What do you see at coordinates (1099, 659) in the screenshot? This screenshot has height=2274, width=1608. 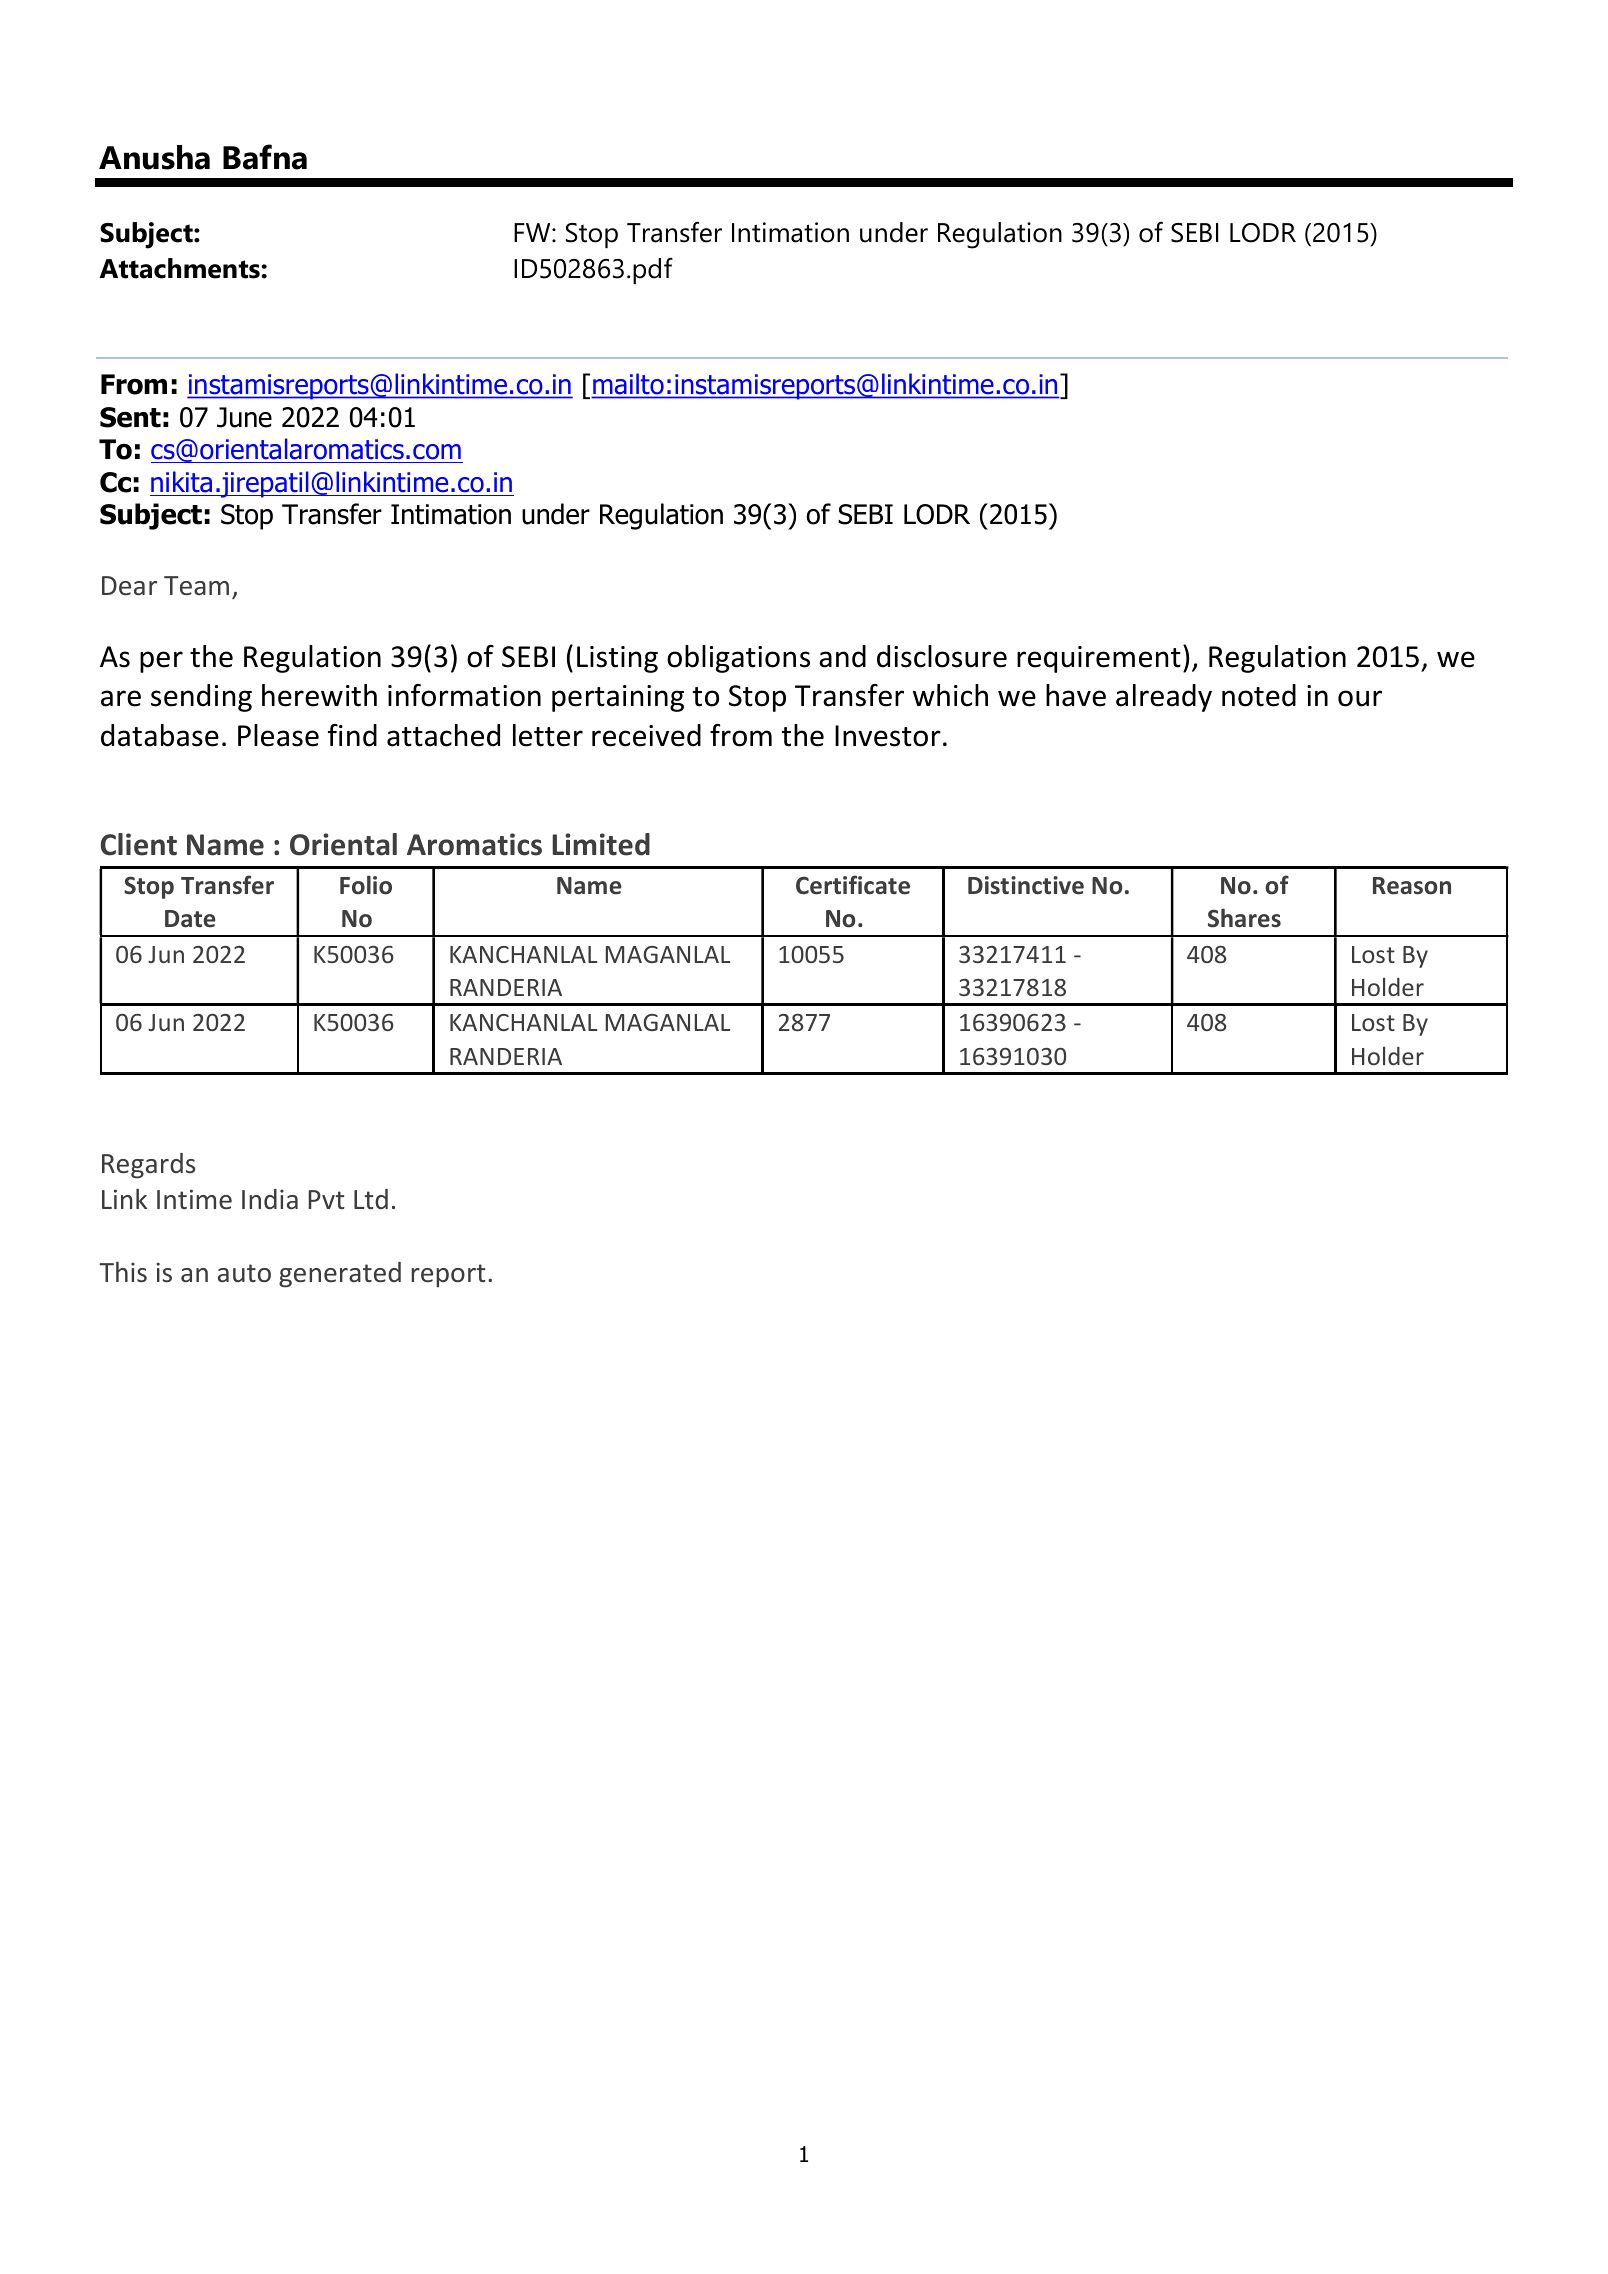 I see `requirement` at bounding box center [1099, 659].
